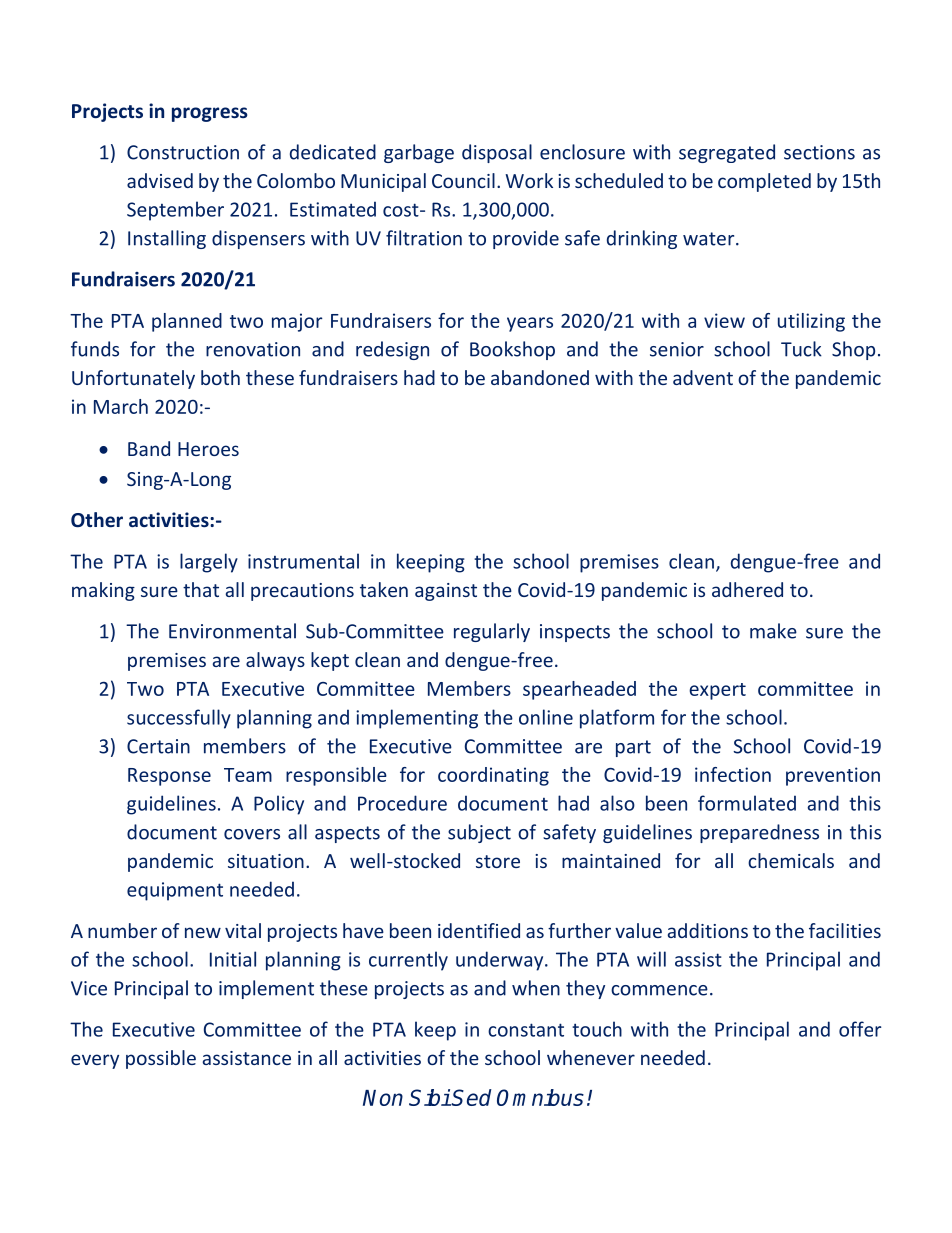 This page has height=1233, width=952. Describe the element at coordinates (497, 153) in the page. I see `disposal` at that location.
